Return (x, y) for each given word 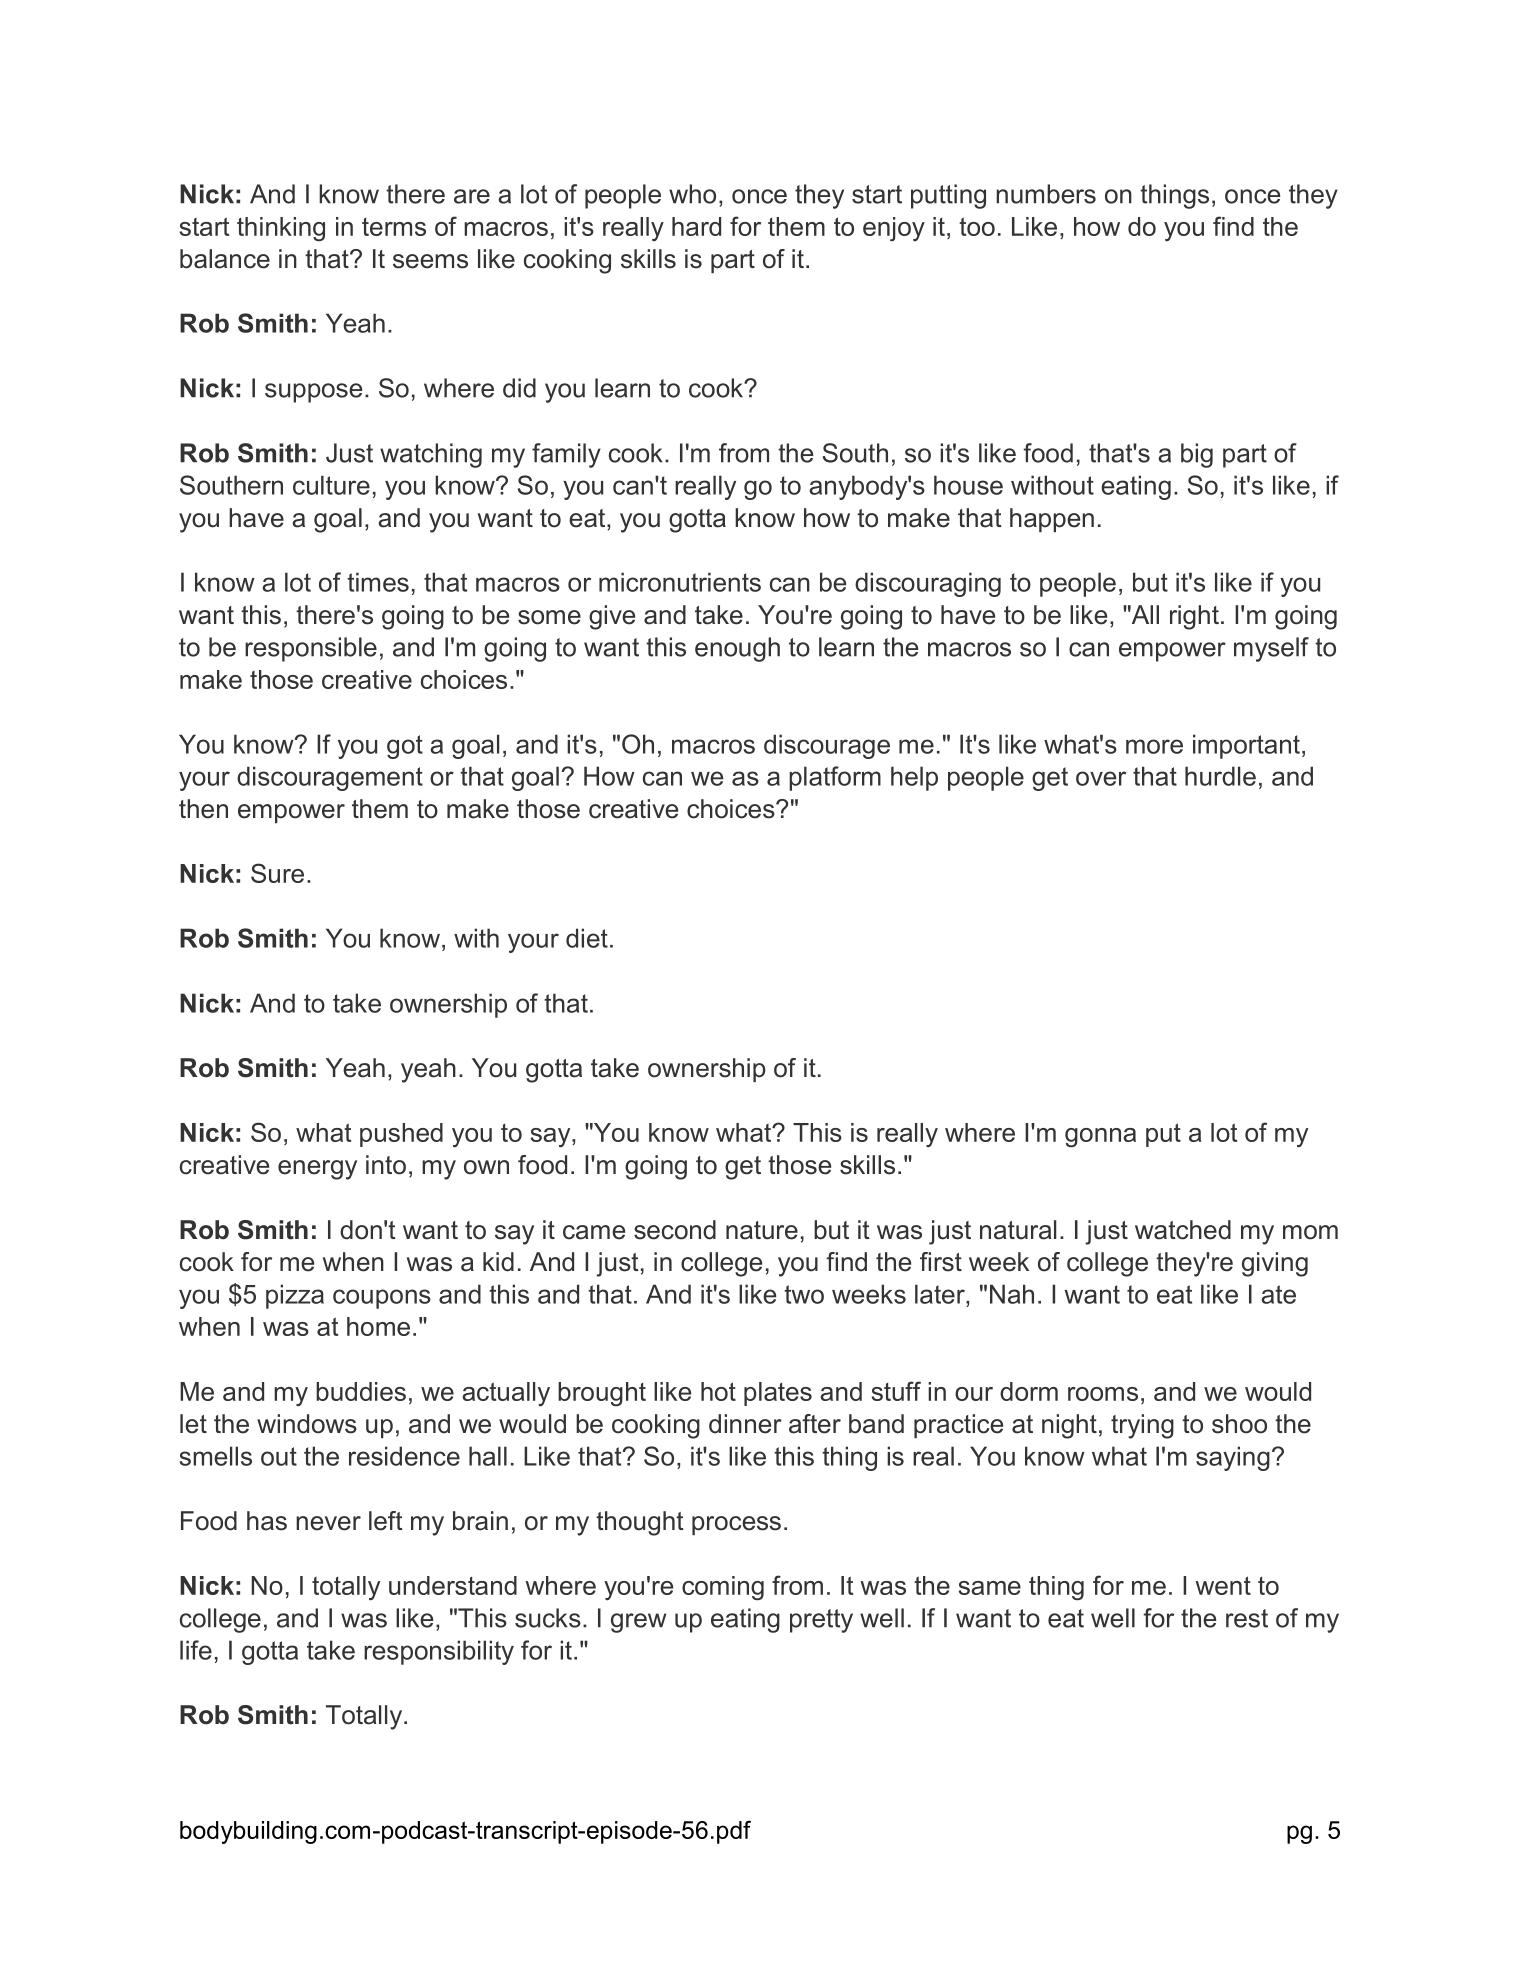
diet (587, 938)
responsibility (439, 1652)
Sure (277, 873)
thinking (281, 229)
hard (696, 226)
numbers (1046, 194)
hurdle (1220, 776)
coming (723, 1588)
